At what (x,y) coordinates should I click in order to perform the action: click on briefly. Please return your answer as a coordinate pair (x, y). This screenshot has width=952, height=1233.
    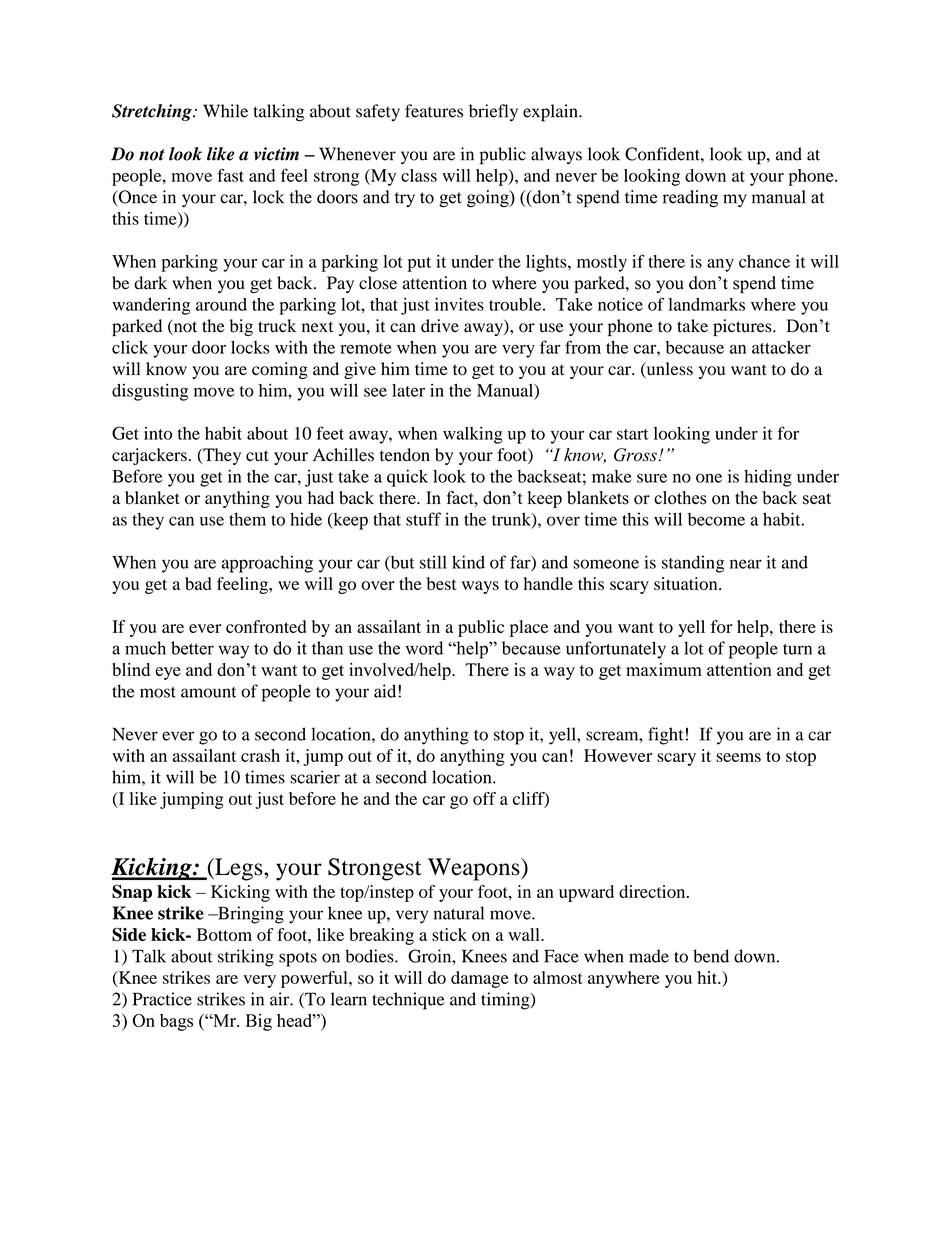
    Looking at the image, I should click on (493, 112).
